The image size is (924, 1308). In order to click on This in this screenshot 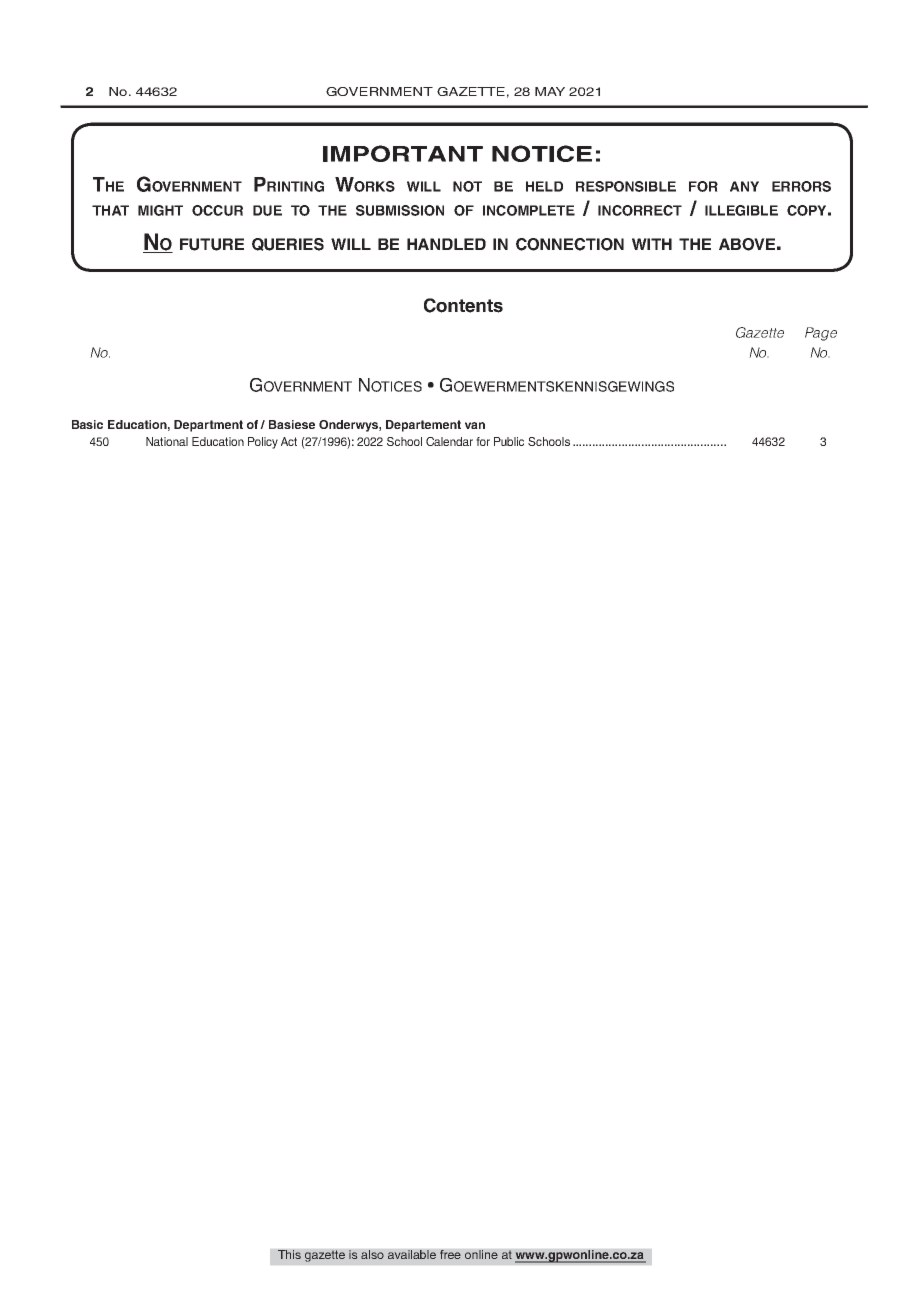, I will do `click(289, 1254)`.
